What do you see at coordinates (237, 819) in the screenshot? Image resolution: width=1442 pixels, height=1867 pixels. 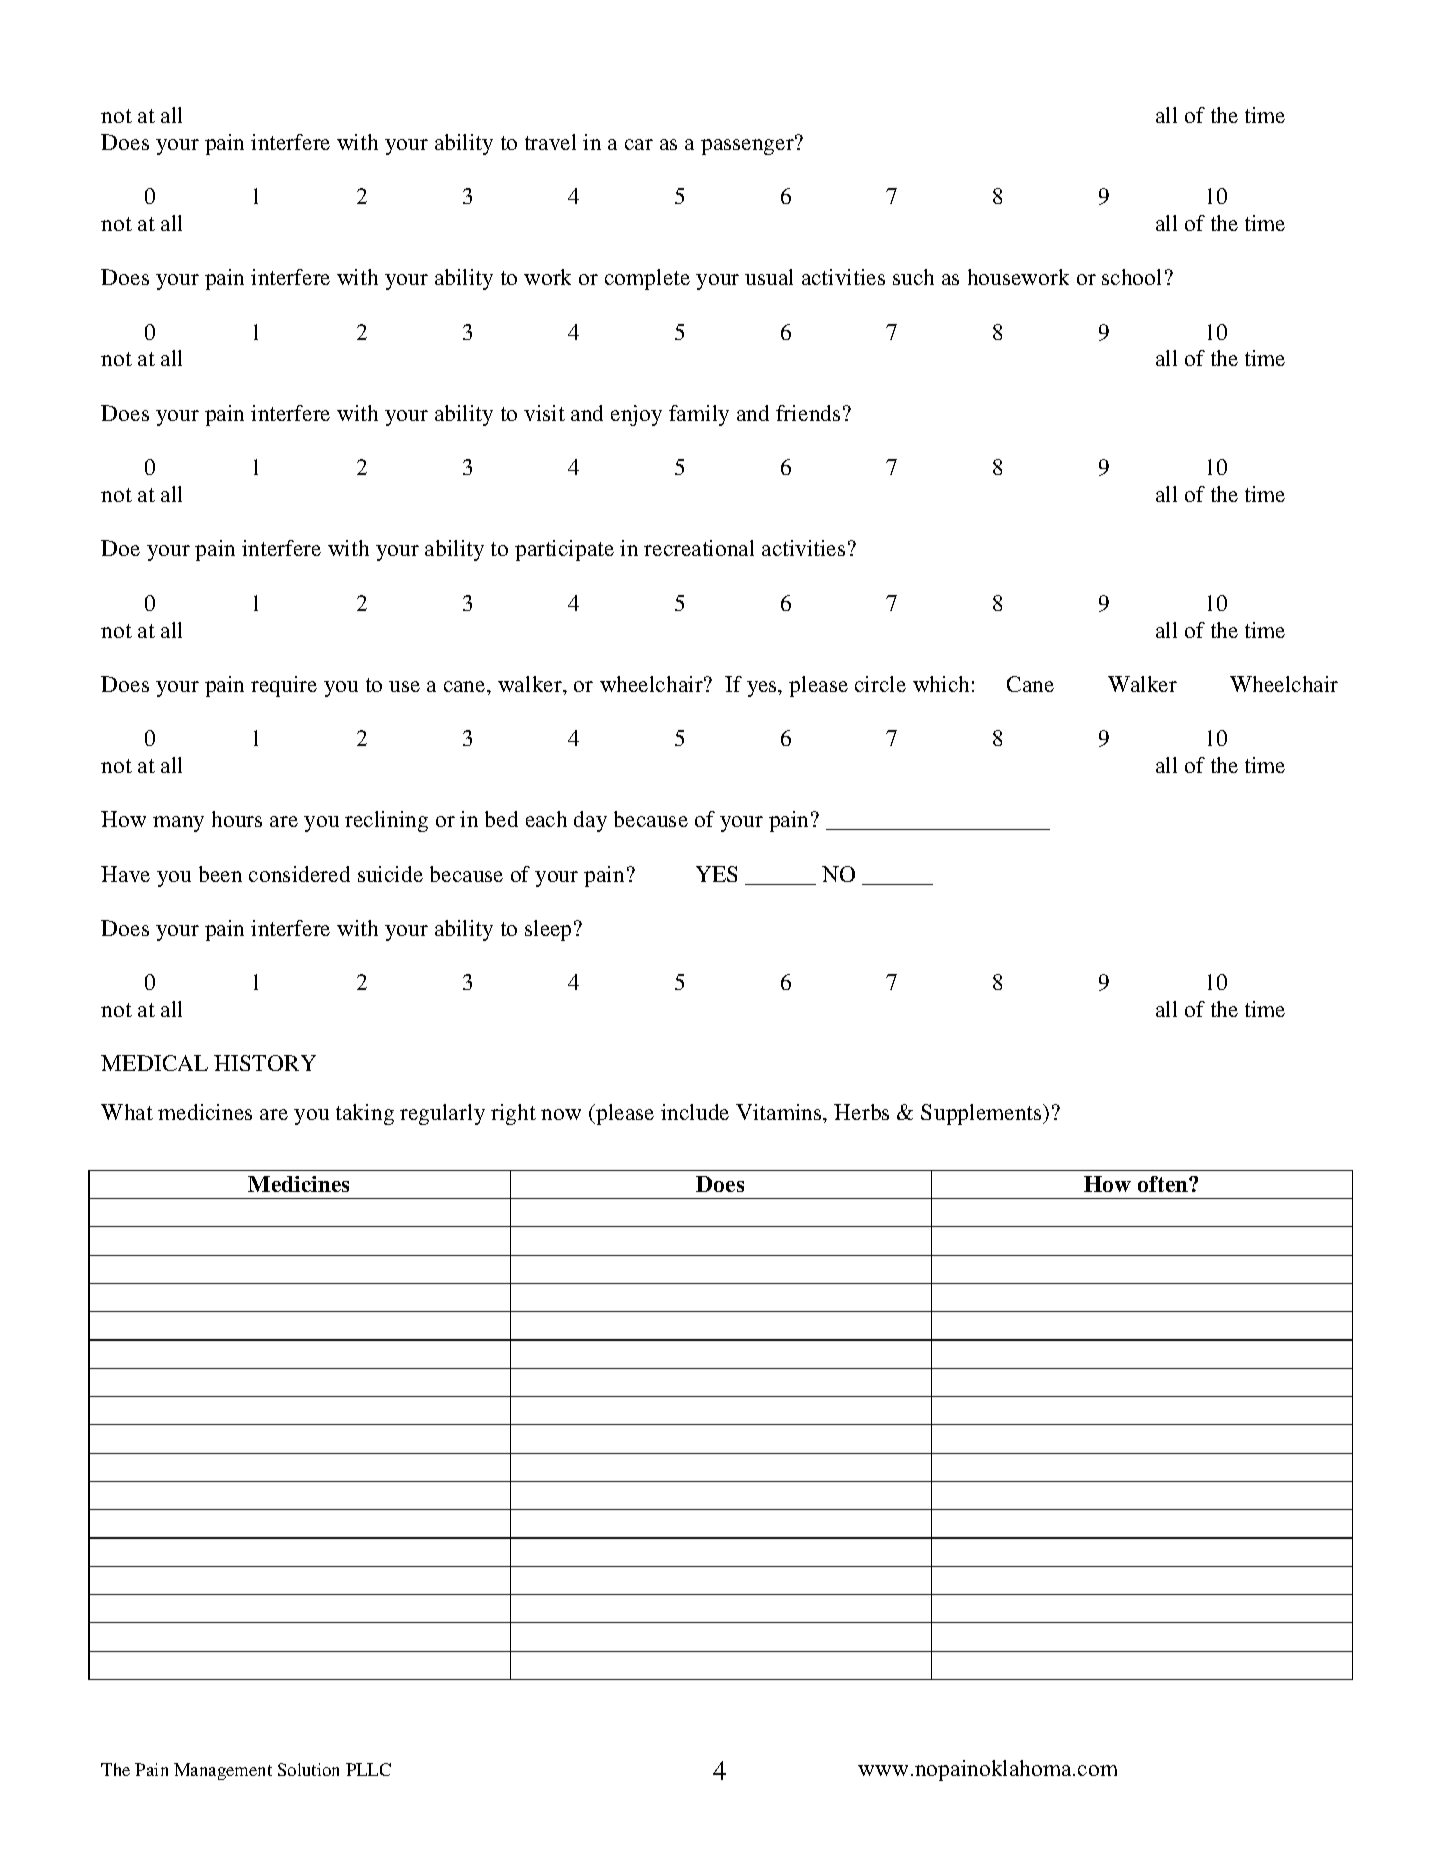 I see `hours` at bounding box center [237, 819].
